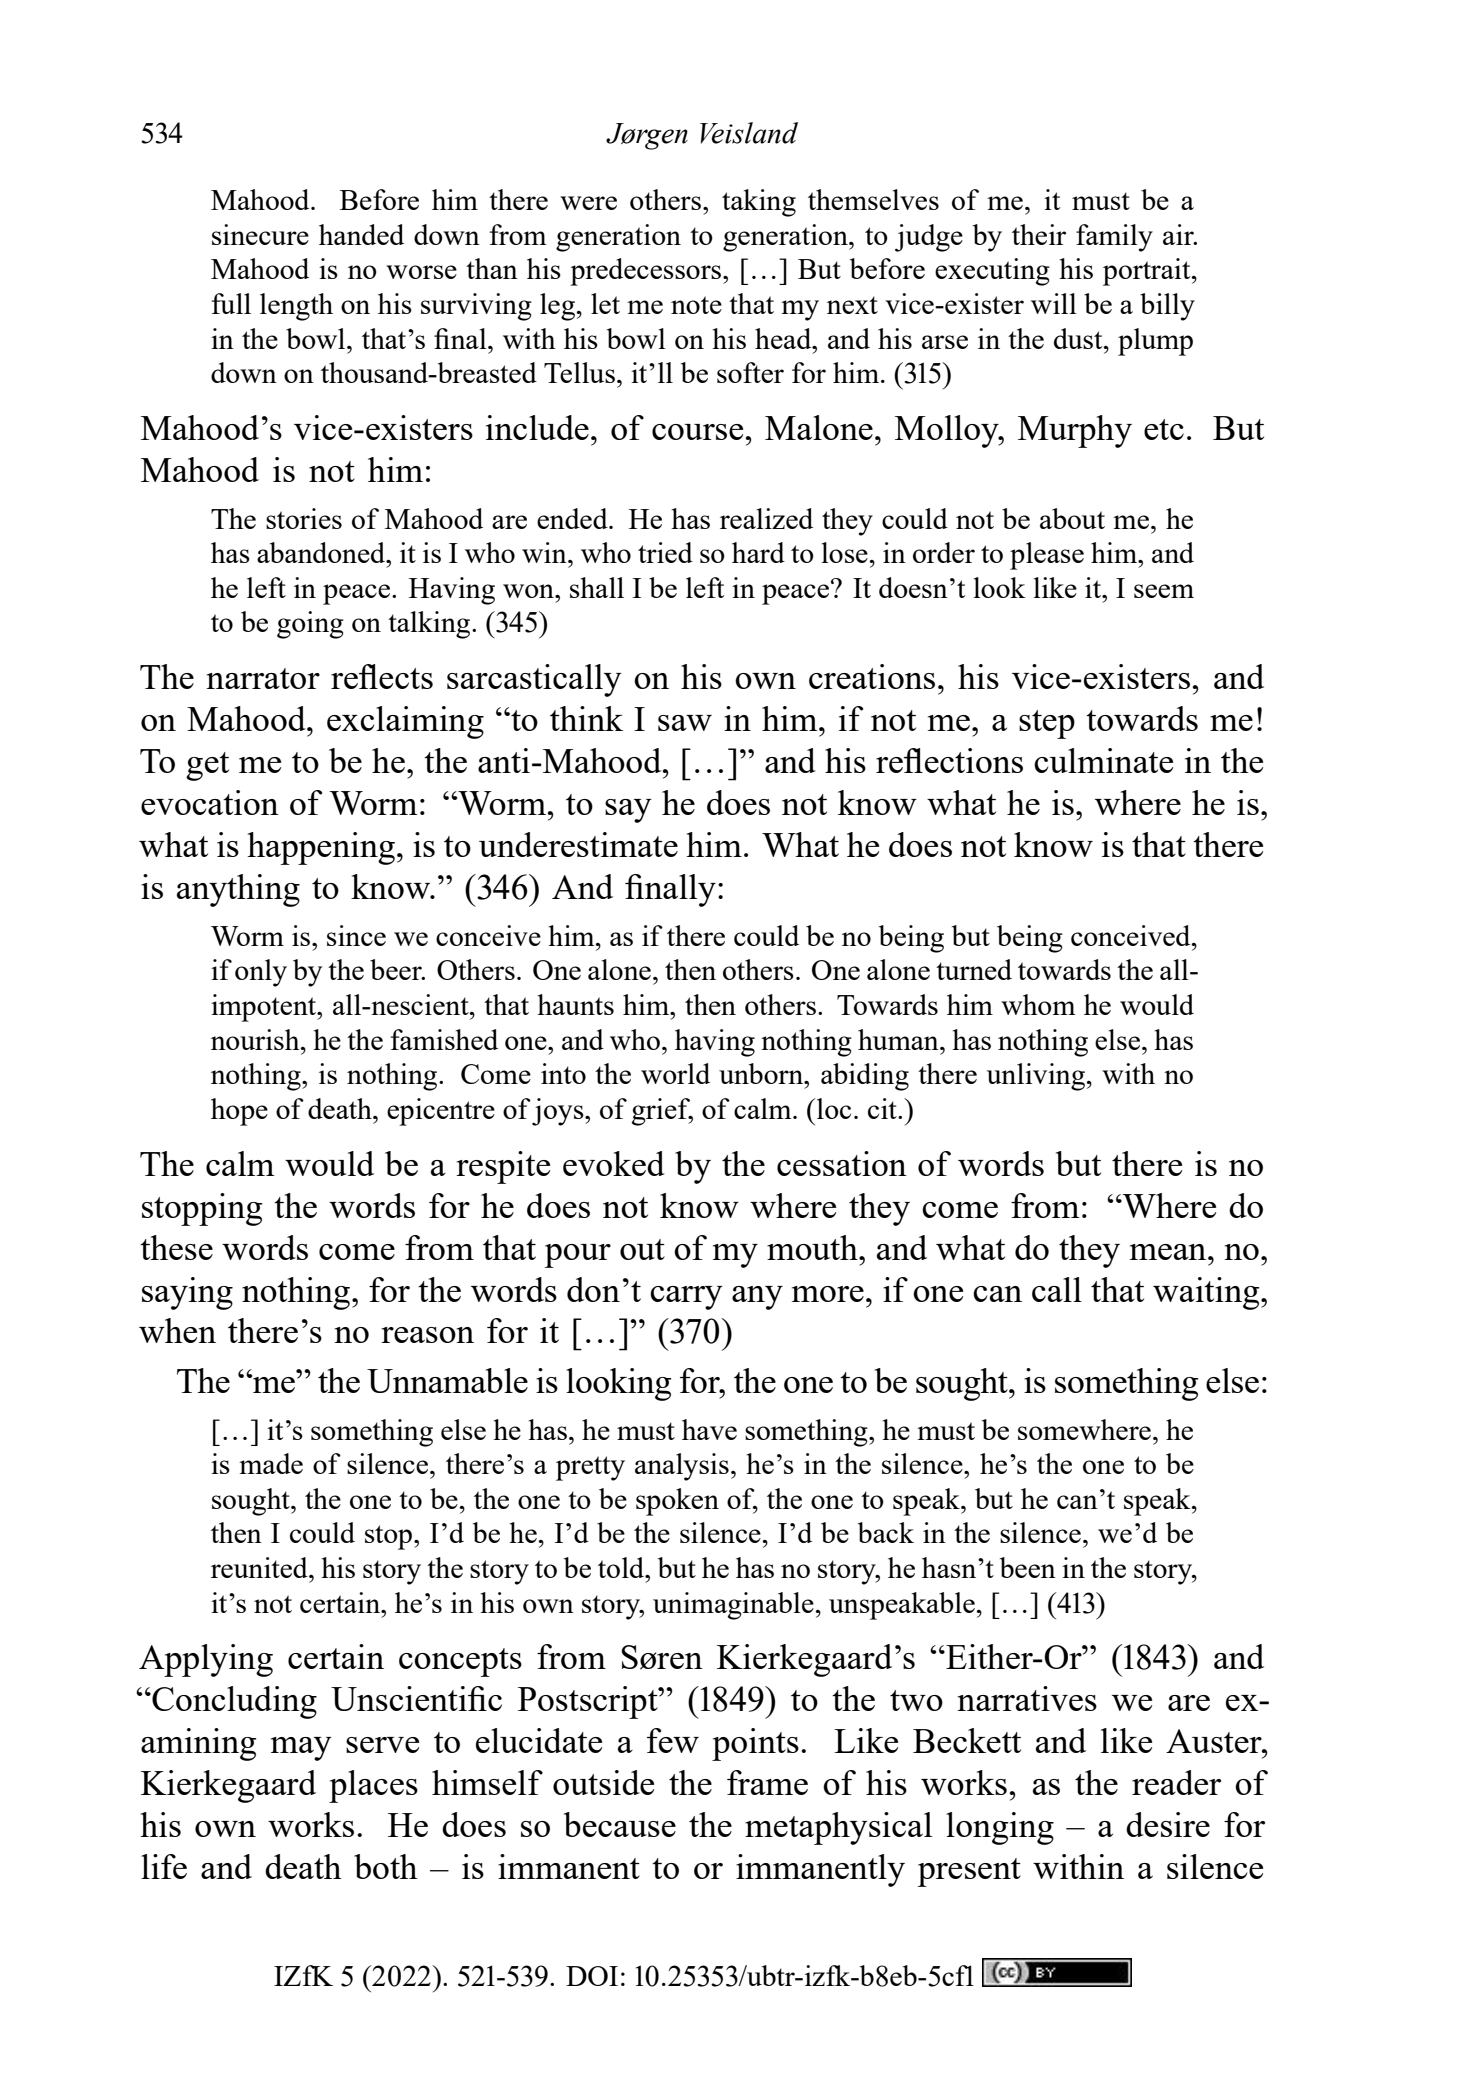 This document has height=2087, width=1475. I want to click on predecessors, so click(647, 272).
